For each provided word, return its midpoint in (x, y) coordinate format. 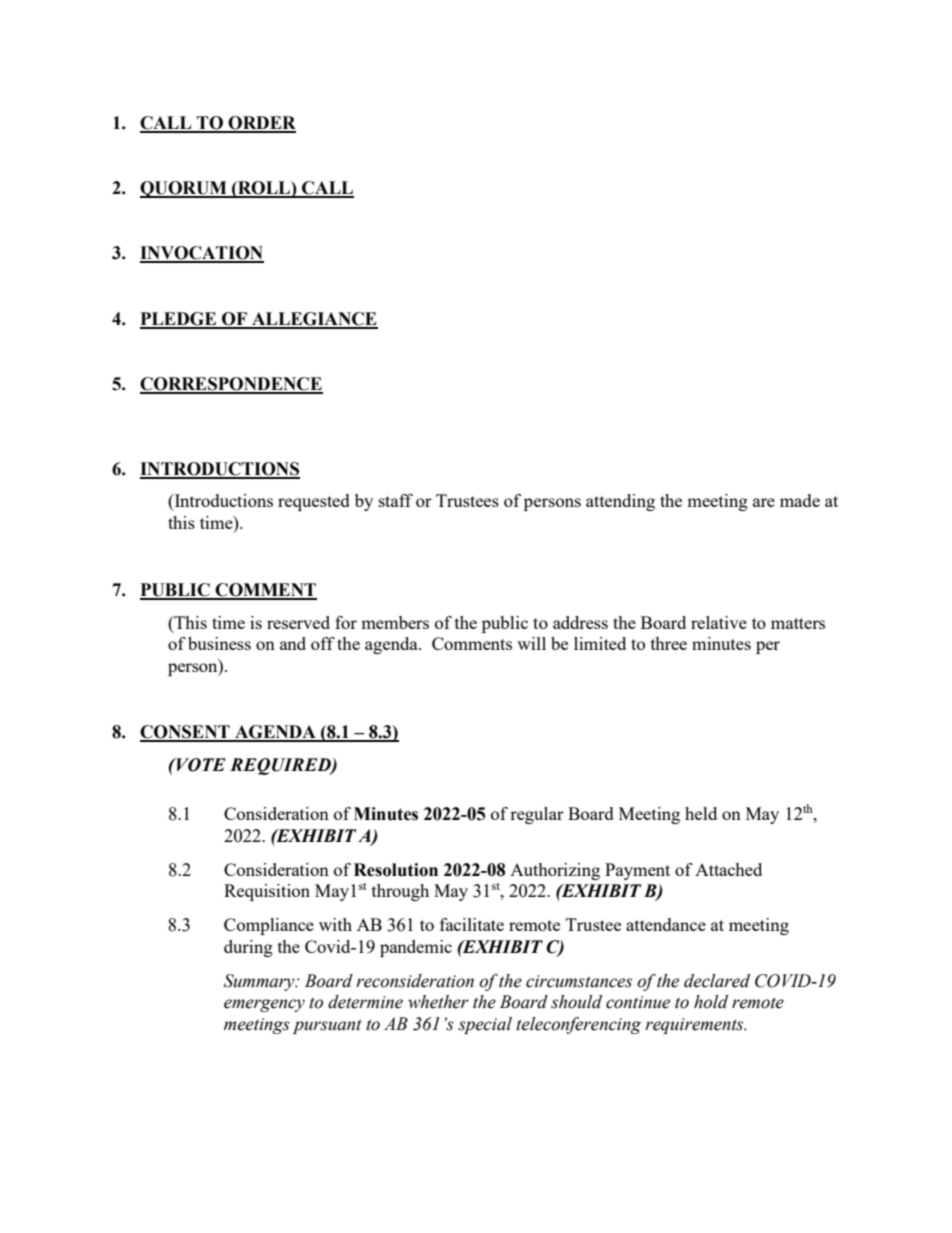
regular (537, 815)
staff (396, 500)
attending (620, 502)
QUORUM (184, 189)
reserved (298, 622)
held (701, 813)
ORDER (261, 124)
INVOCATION (202, 254)
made (800, 500)
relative (719, 622)
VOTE (200, 765)
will (531, 643)
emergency (264, 1005)
